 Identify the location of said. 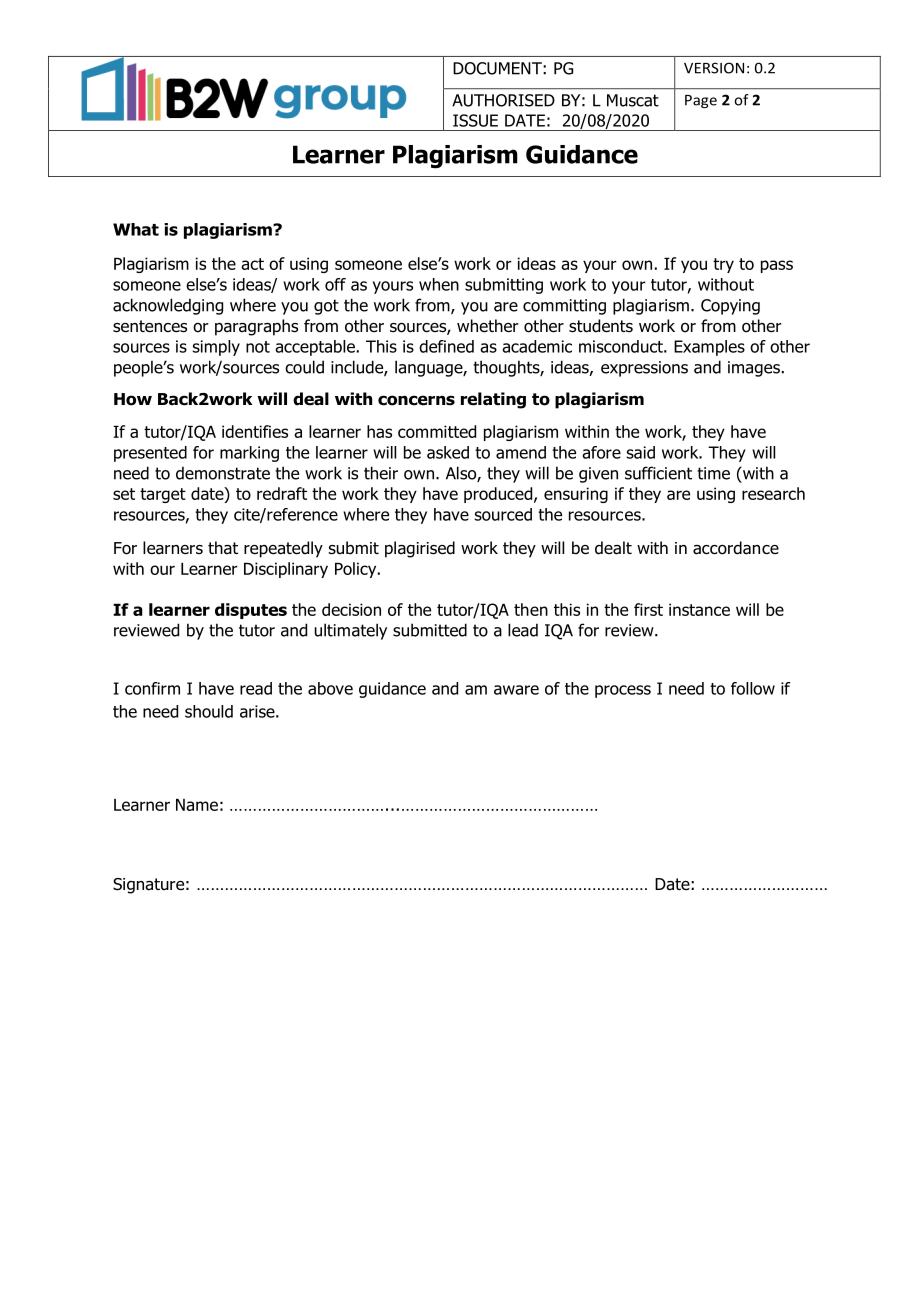
(640, 452).
